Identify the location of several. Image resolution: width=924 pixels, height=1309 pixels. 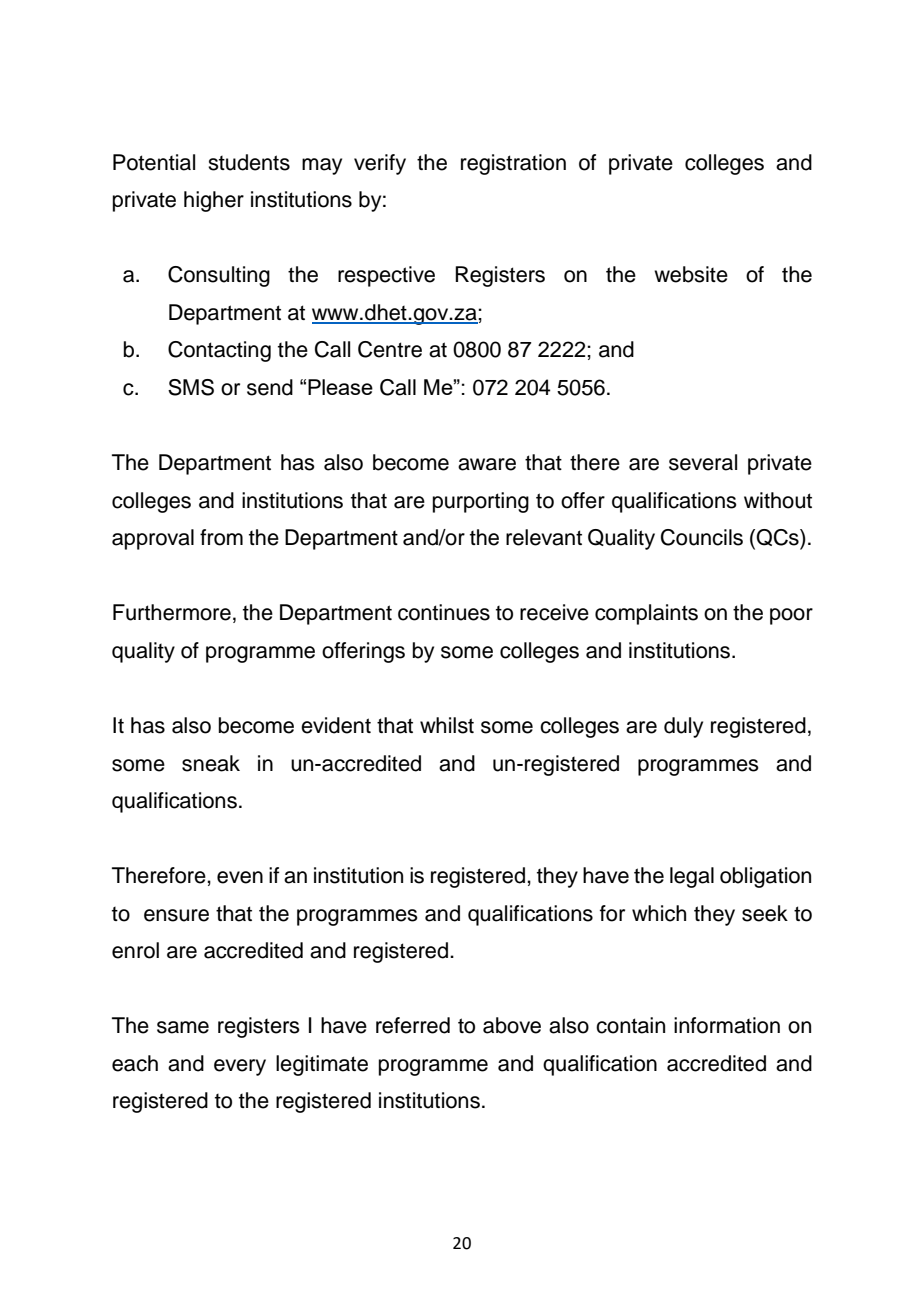
(703, 462).
